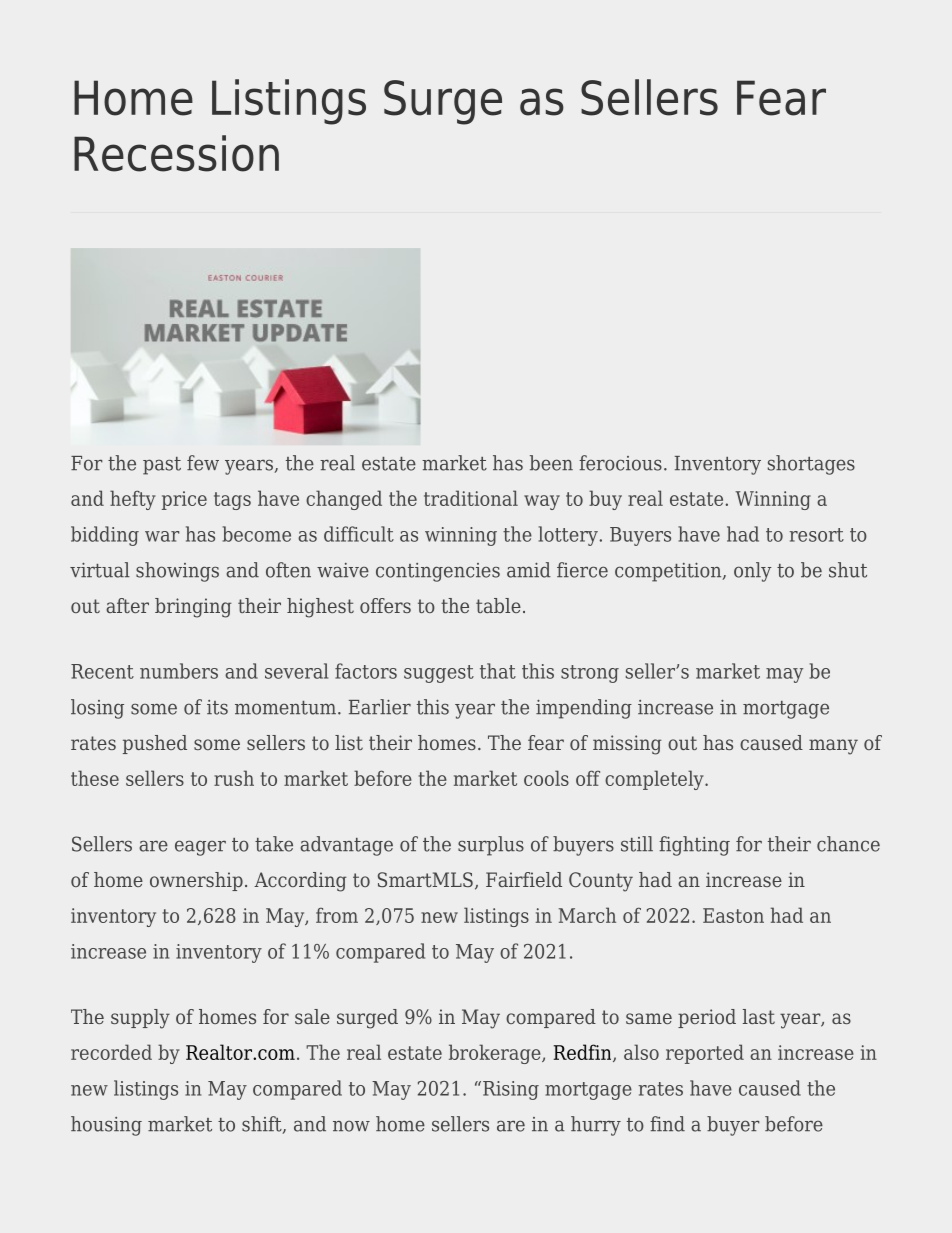  Describe the element at coordinates (263, 1125) in the screenshot. I see `shift` at that location.
